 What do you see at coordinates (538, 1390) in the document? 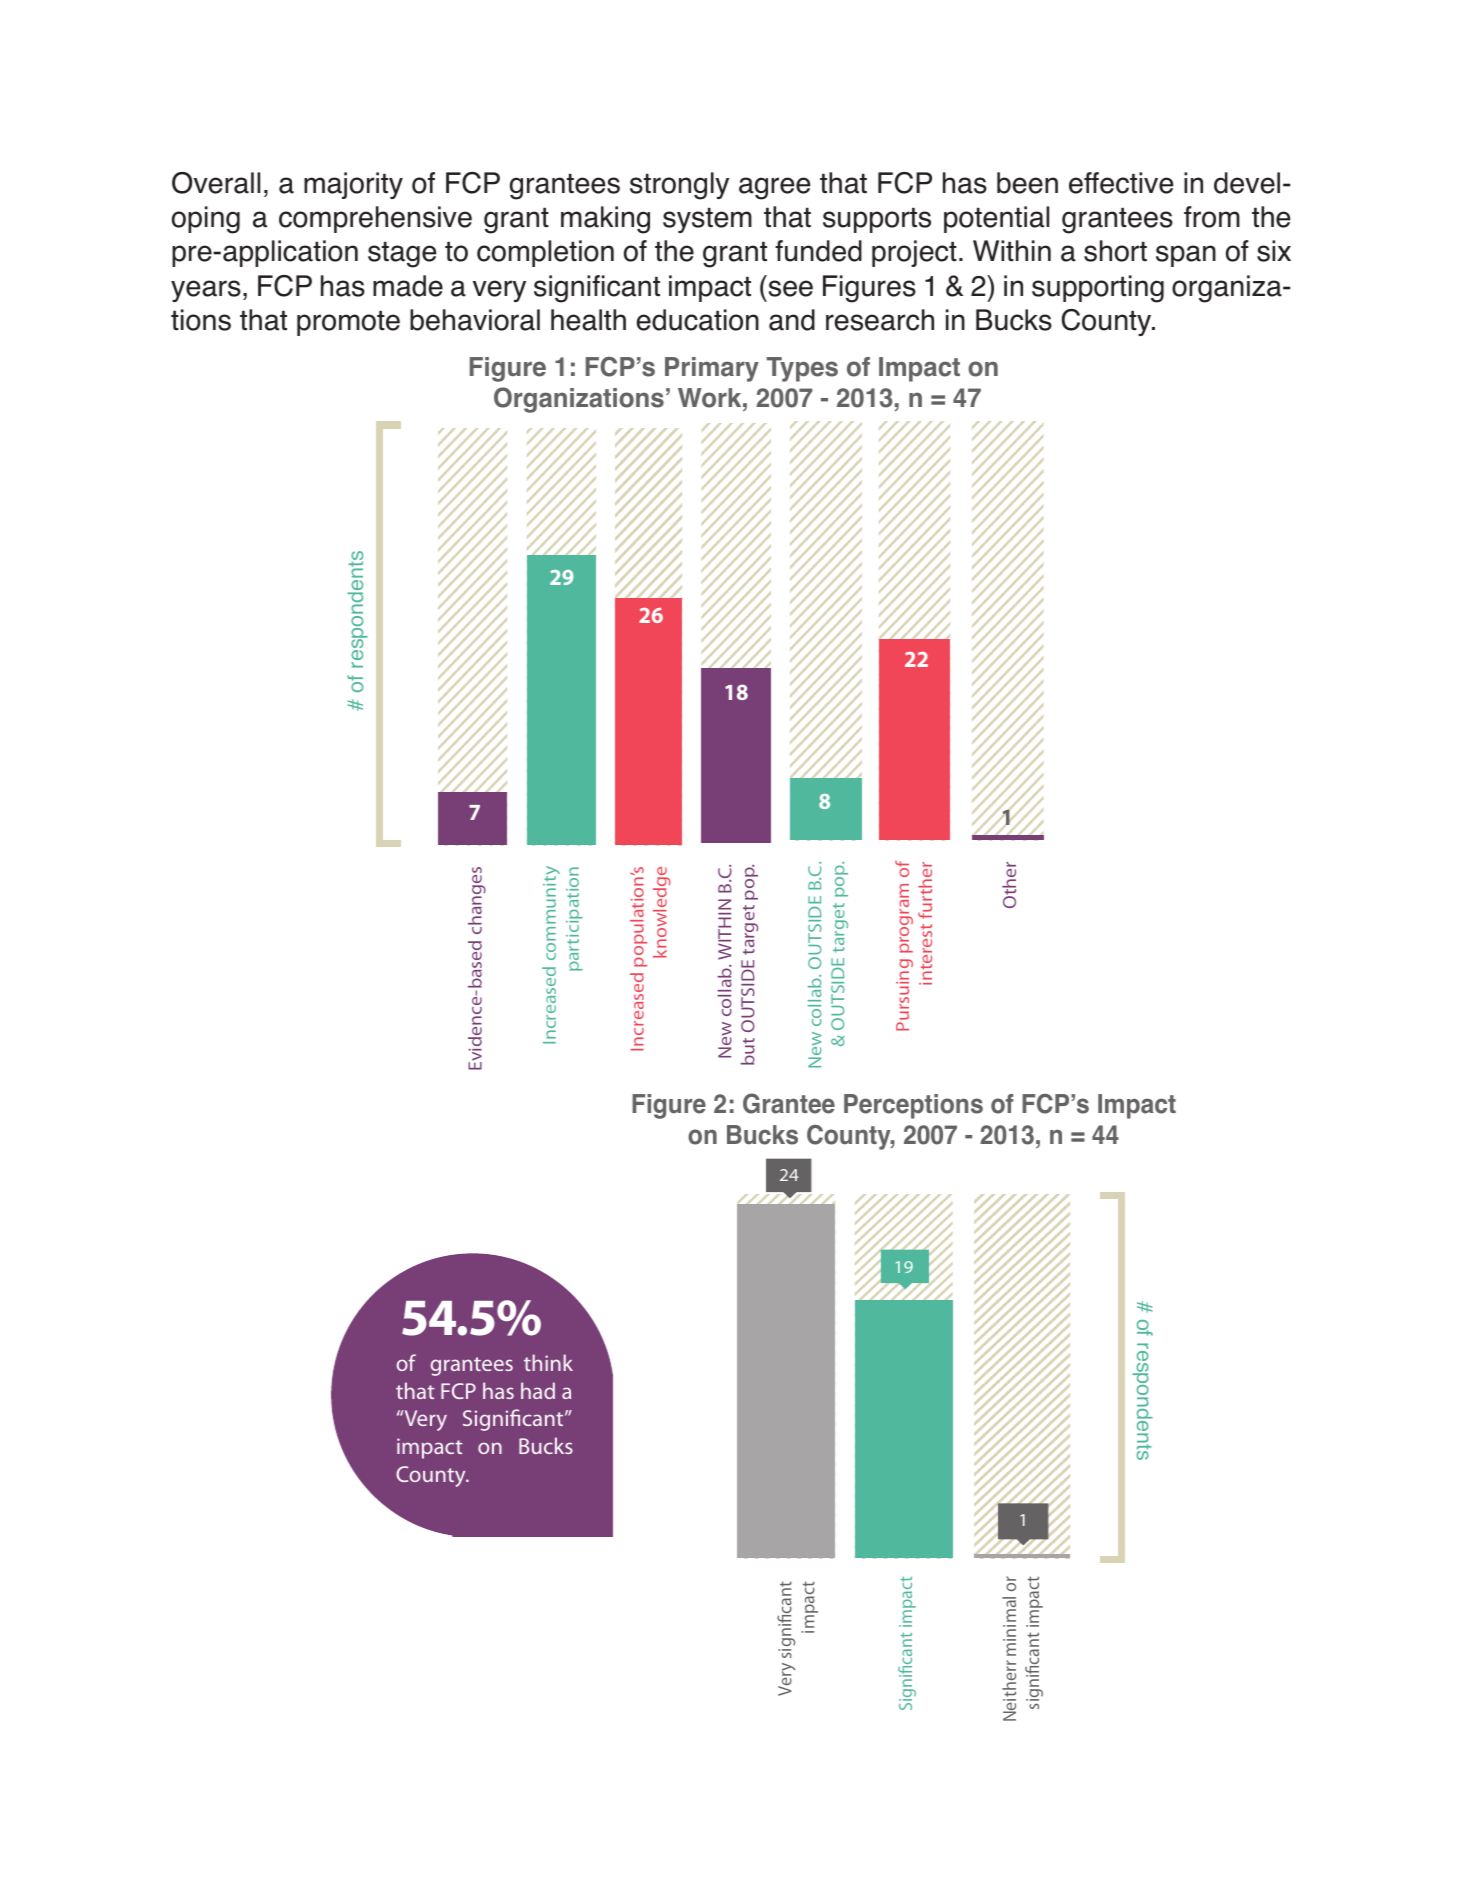
I see `had` at bounding box center [538, 1390].
